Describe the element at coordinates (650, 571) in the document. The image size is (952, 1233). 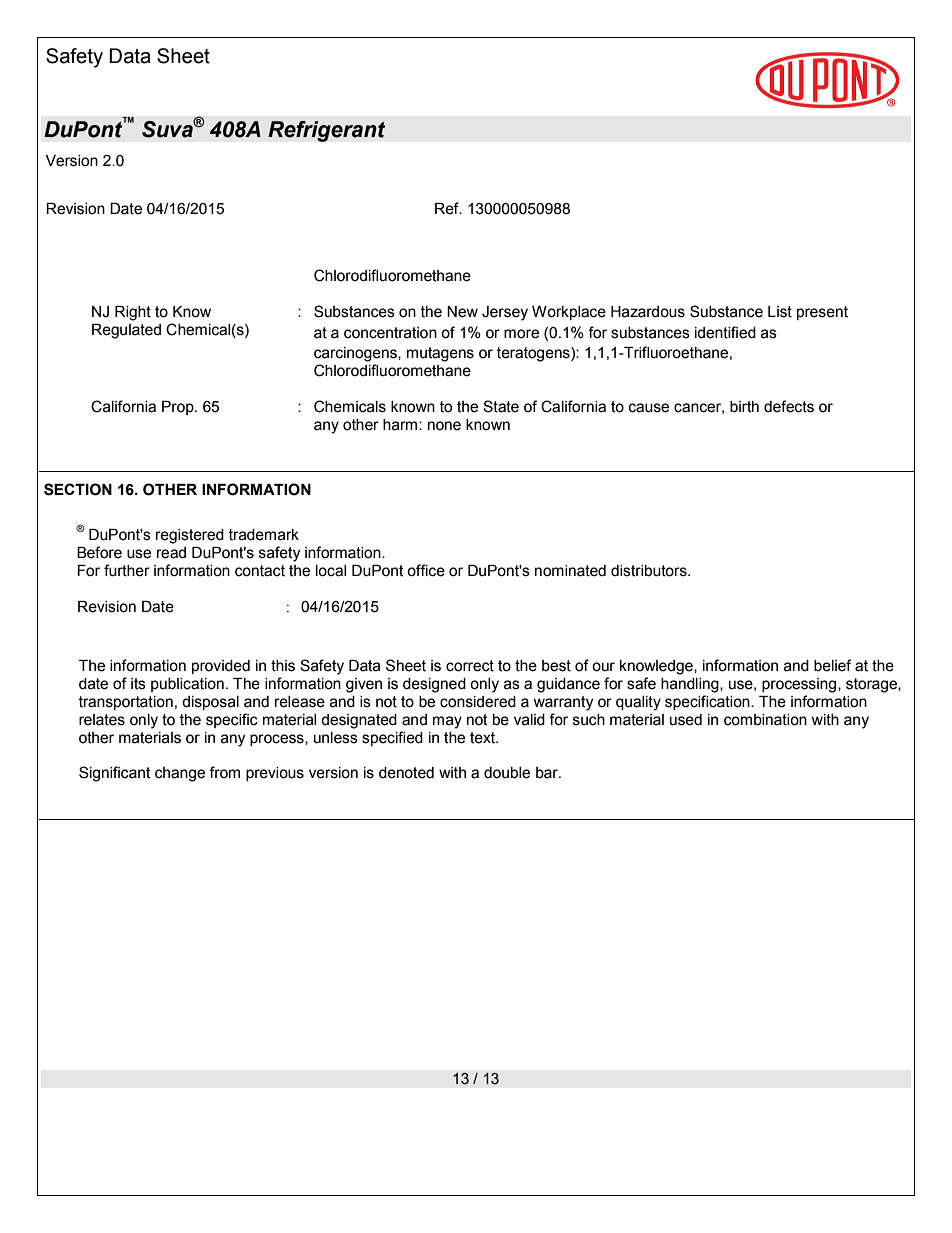
I see `distributors` at that location.
